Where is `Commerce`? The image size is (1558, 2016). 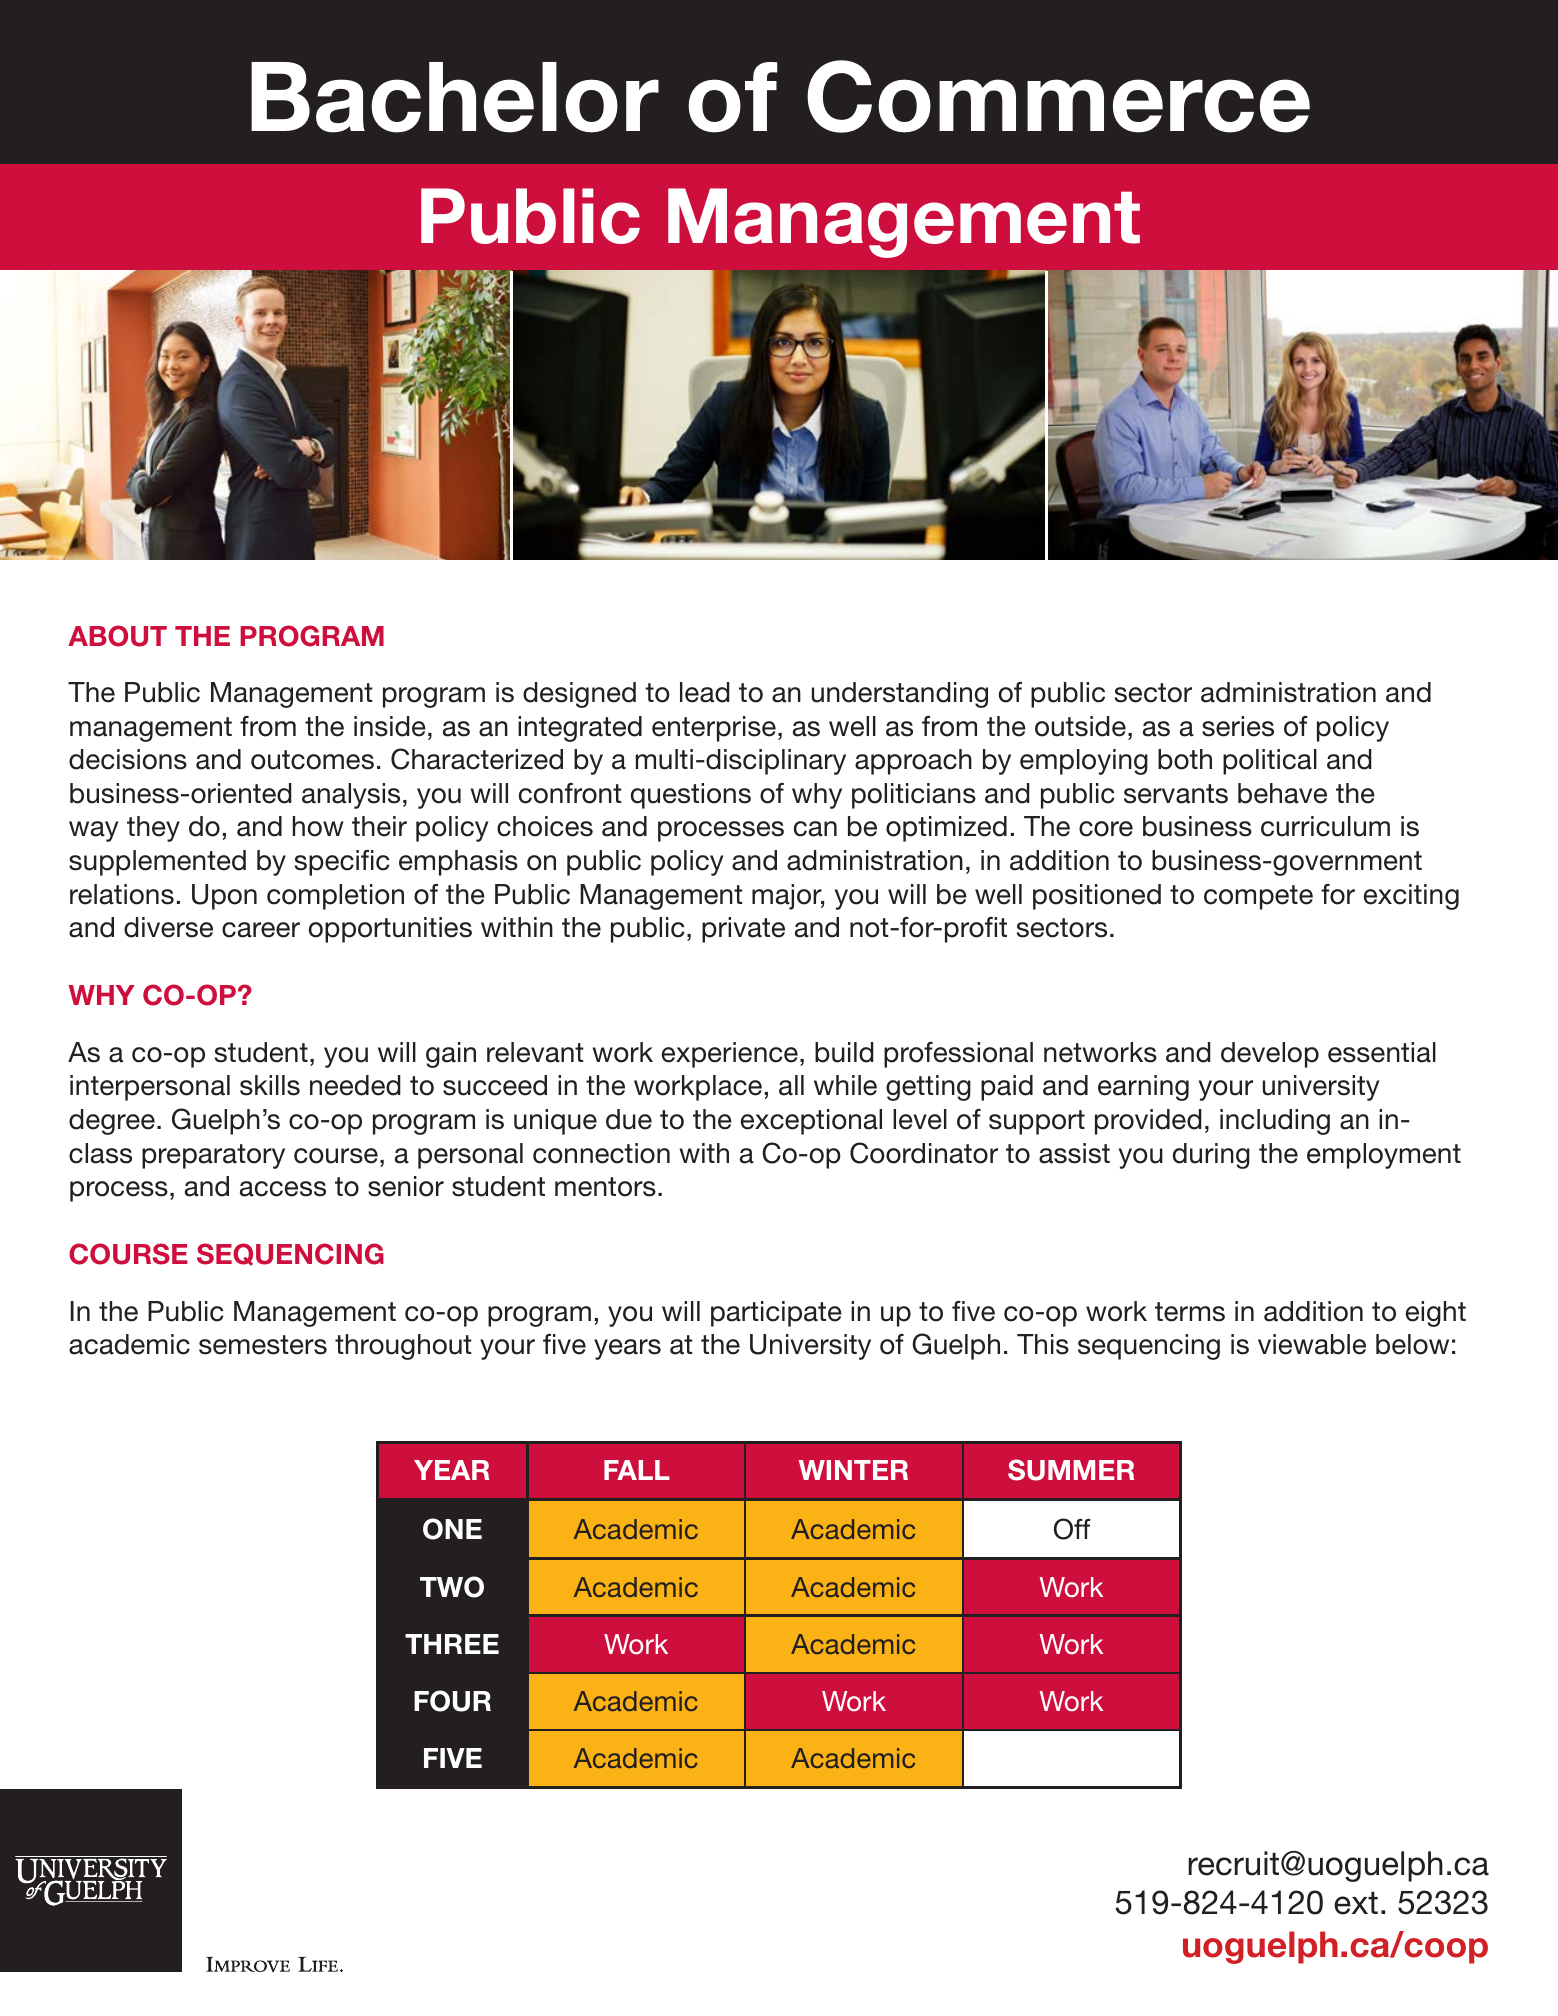 Commerce is located at coordinates (1058, 96).
